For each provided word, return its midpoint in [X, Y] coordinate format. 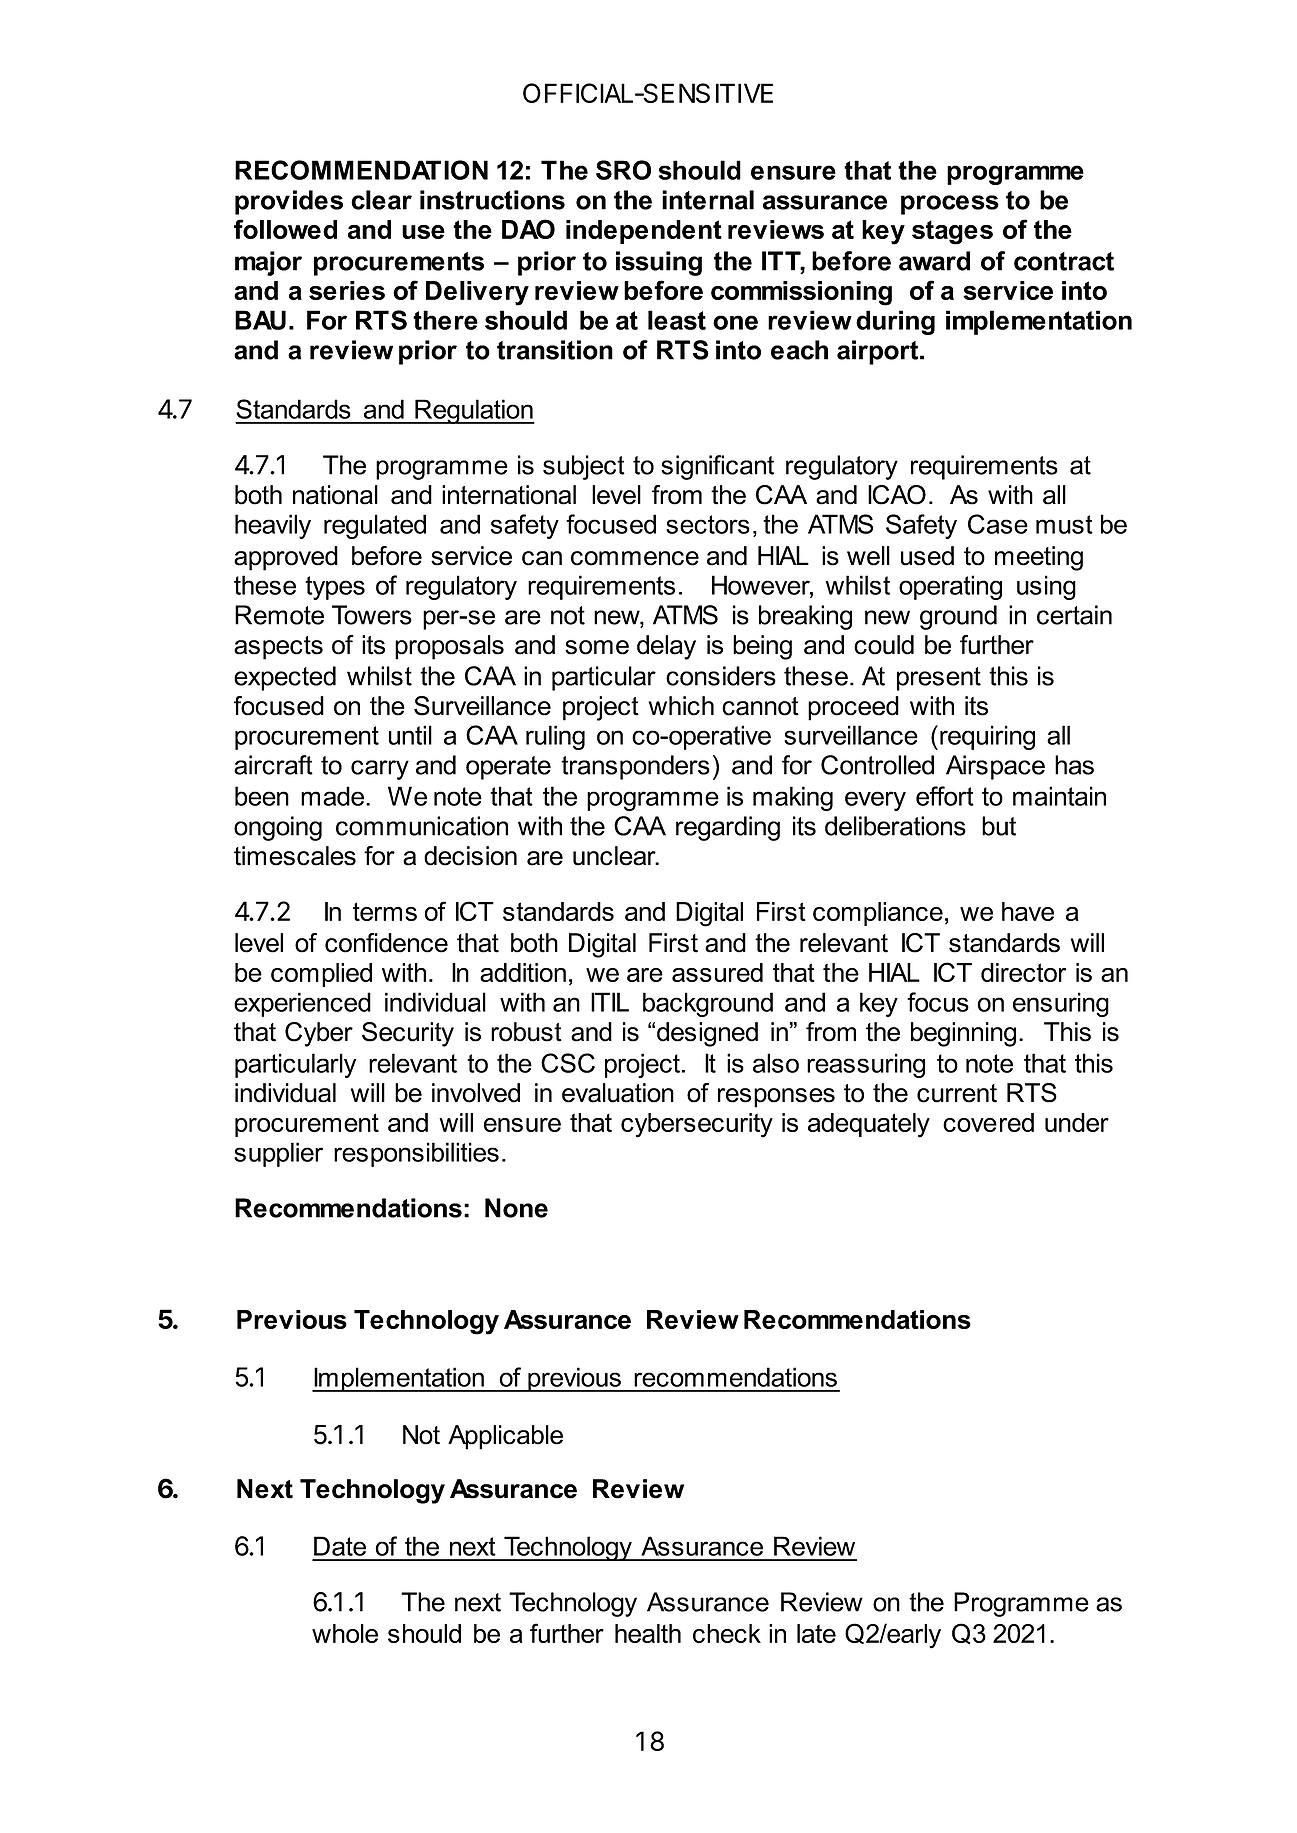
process [950, 205]
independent [644, 232]
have [1028, 911]
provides [289, 202]
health [648, 1633]
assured [717, 972]
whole [345, 1633]
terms [385, 911]
